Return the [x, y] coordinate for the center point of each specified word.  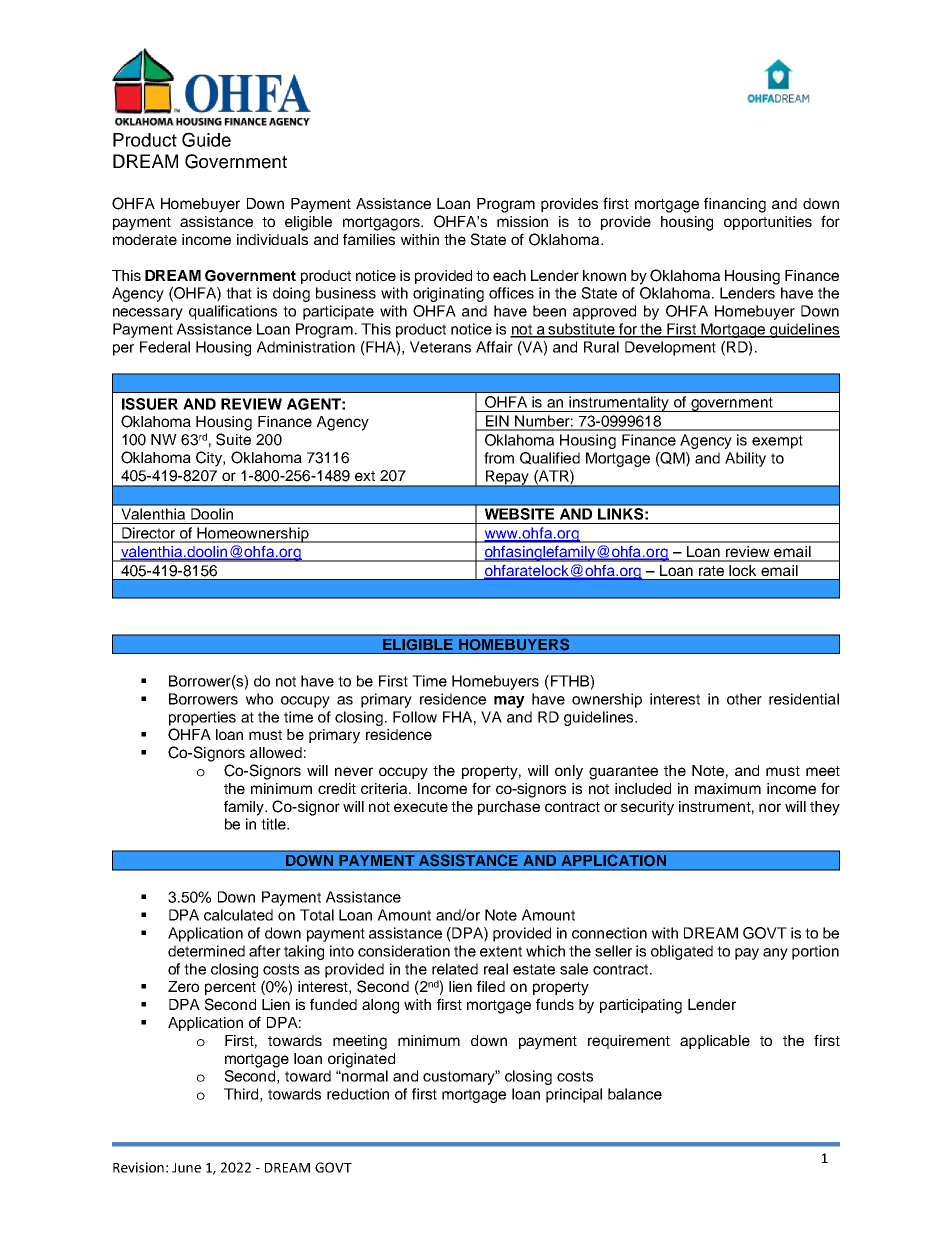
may [509, 702]
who [259, 699]
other [744, 699]
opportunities [768, 223]
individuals [272, 239]
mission [522, 221]
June [186, 1168]
